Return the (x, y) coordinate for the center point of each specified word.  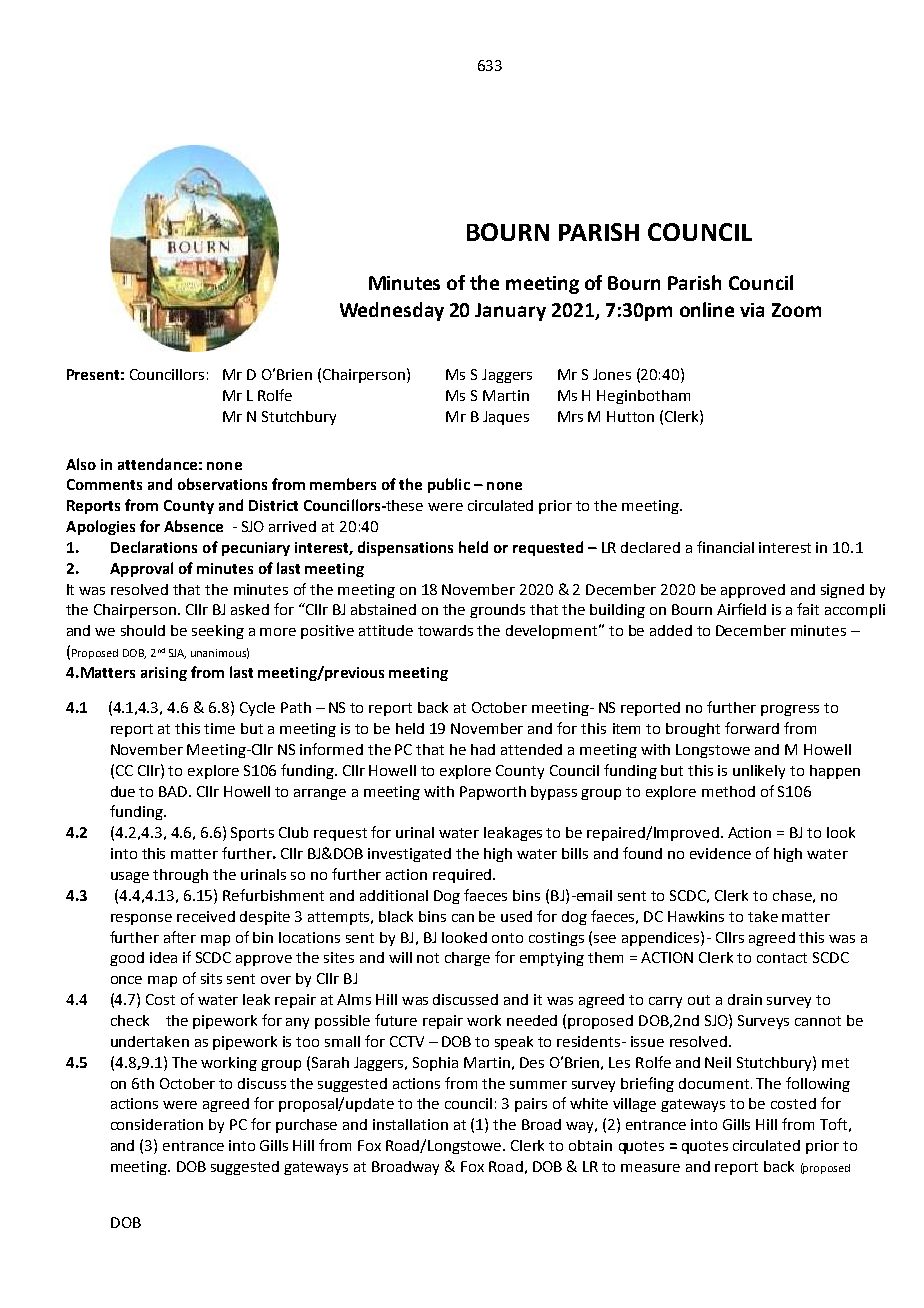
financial (725, 547)
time (219, 728)
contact (782, 958)
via (752, 310)
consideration (157, 1124)
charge (467, 959)
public (449, 485)
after (180, 937)
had (483, 749)
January (510, 312)
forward (752, 728)
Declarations (154, 547)
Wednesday (392, 311)
